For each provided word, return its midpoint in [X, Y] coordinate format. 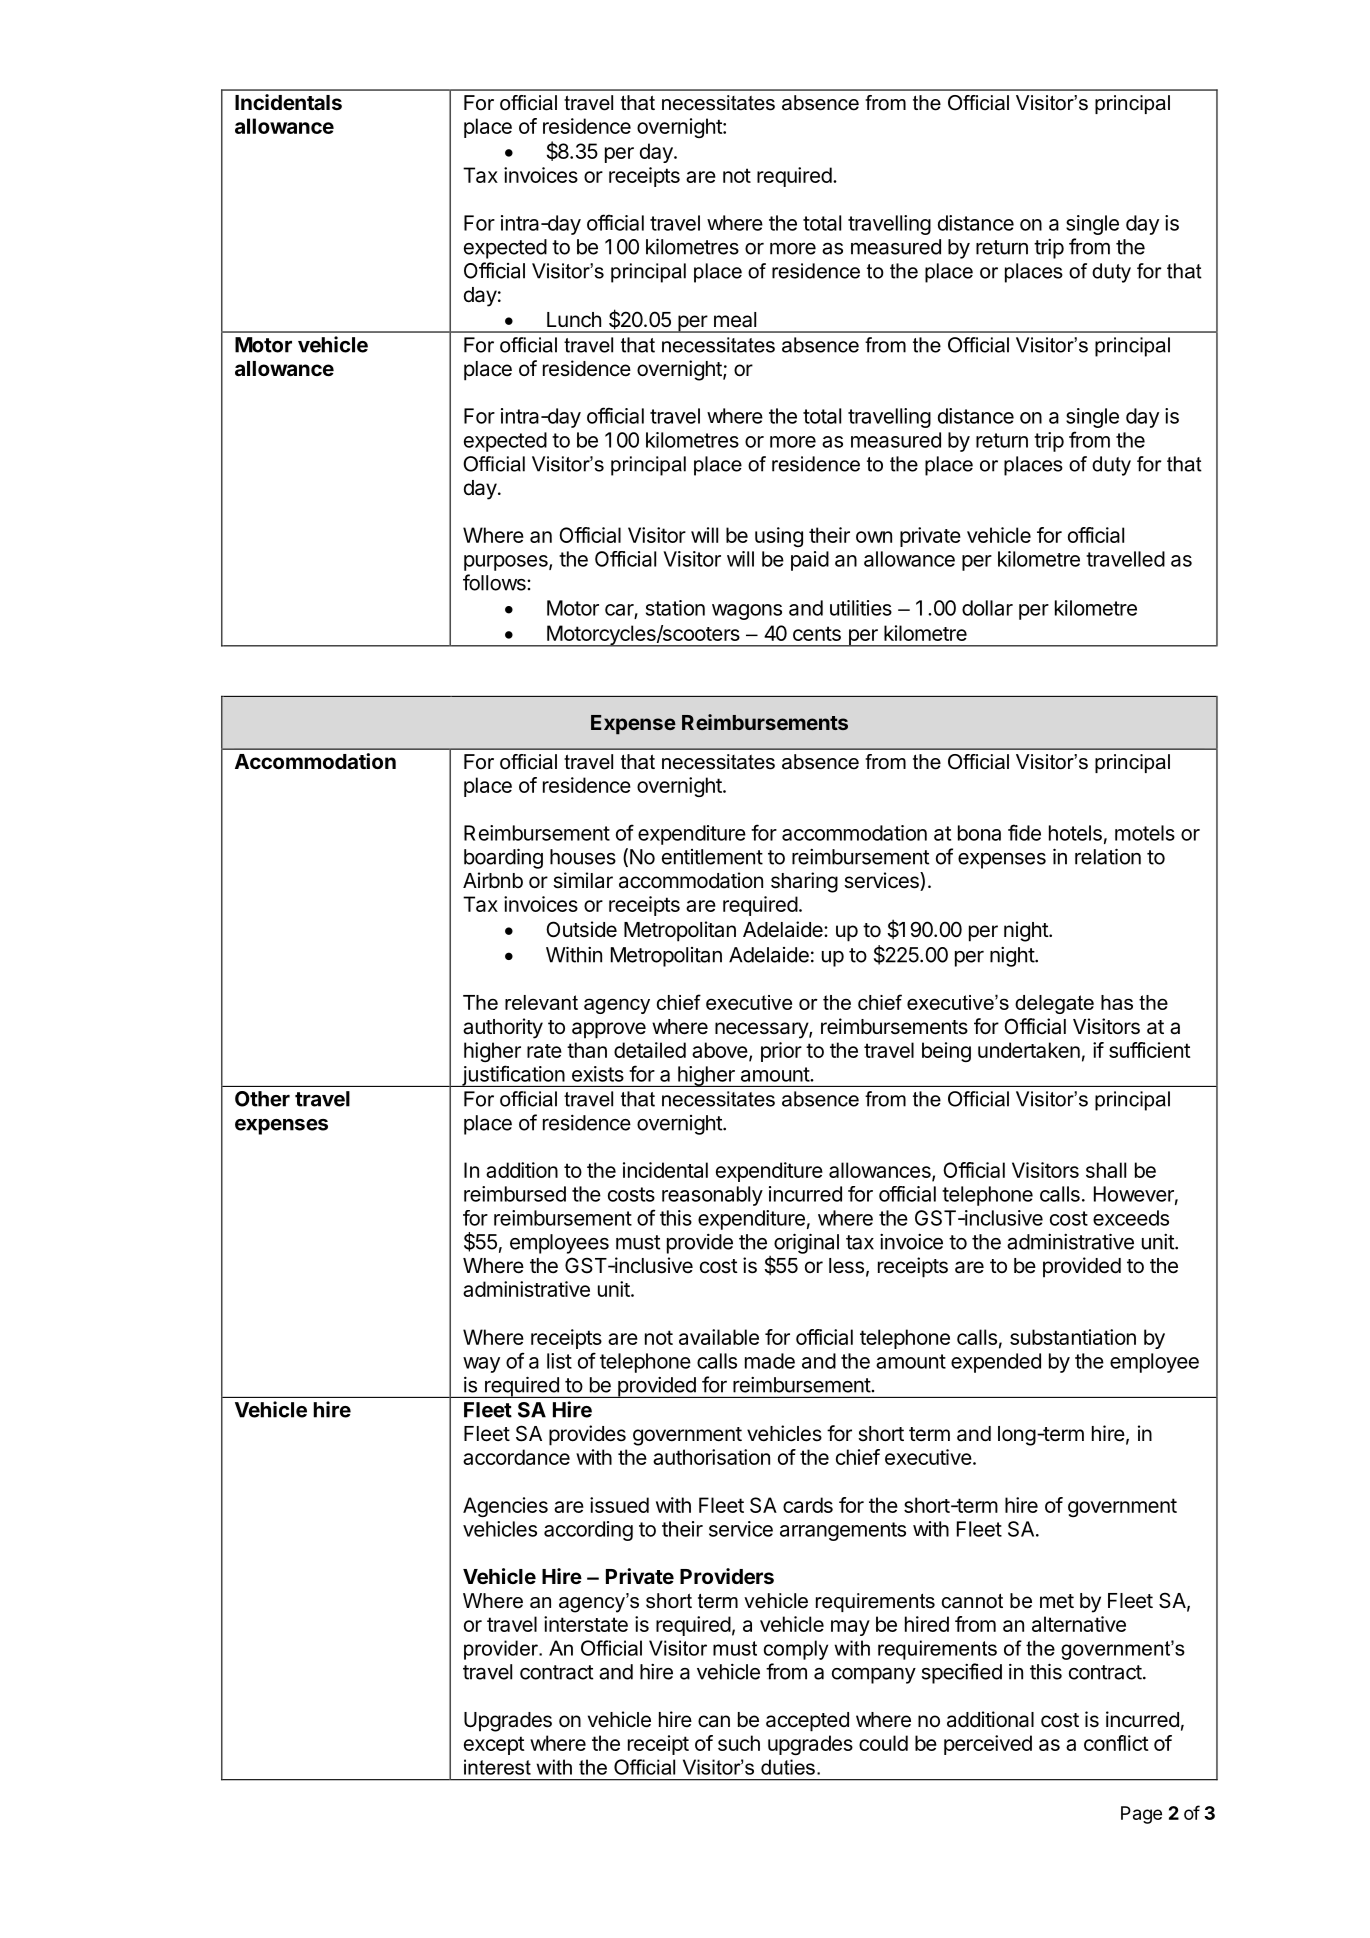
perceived [988, 1745]
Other [262, 1099]
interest [497, 1767]
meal [735, 320]
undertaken [1029, 1050]
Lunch [574, 320]
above [720, 1050]
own [874, 537]
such [739, 1743]
